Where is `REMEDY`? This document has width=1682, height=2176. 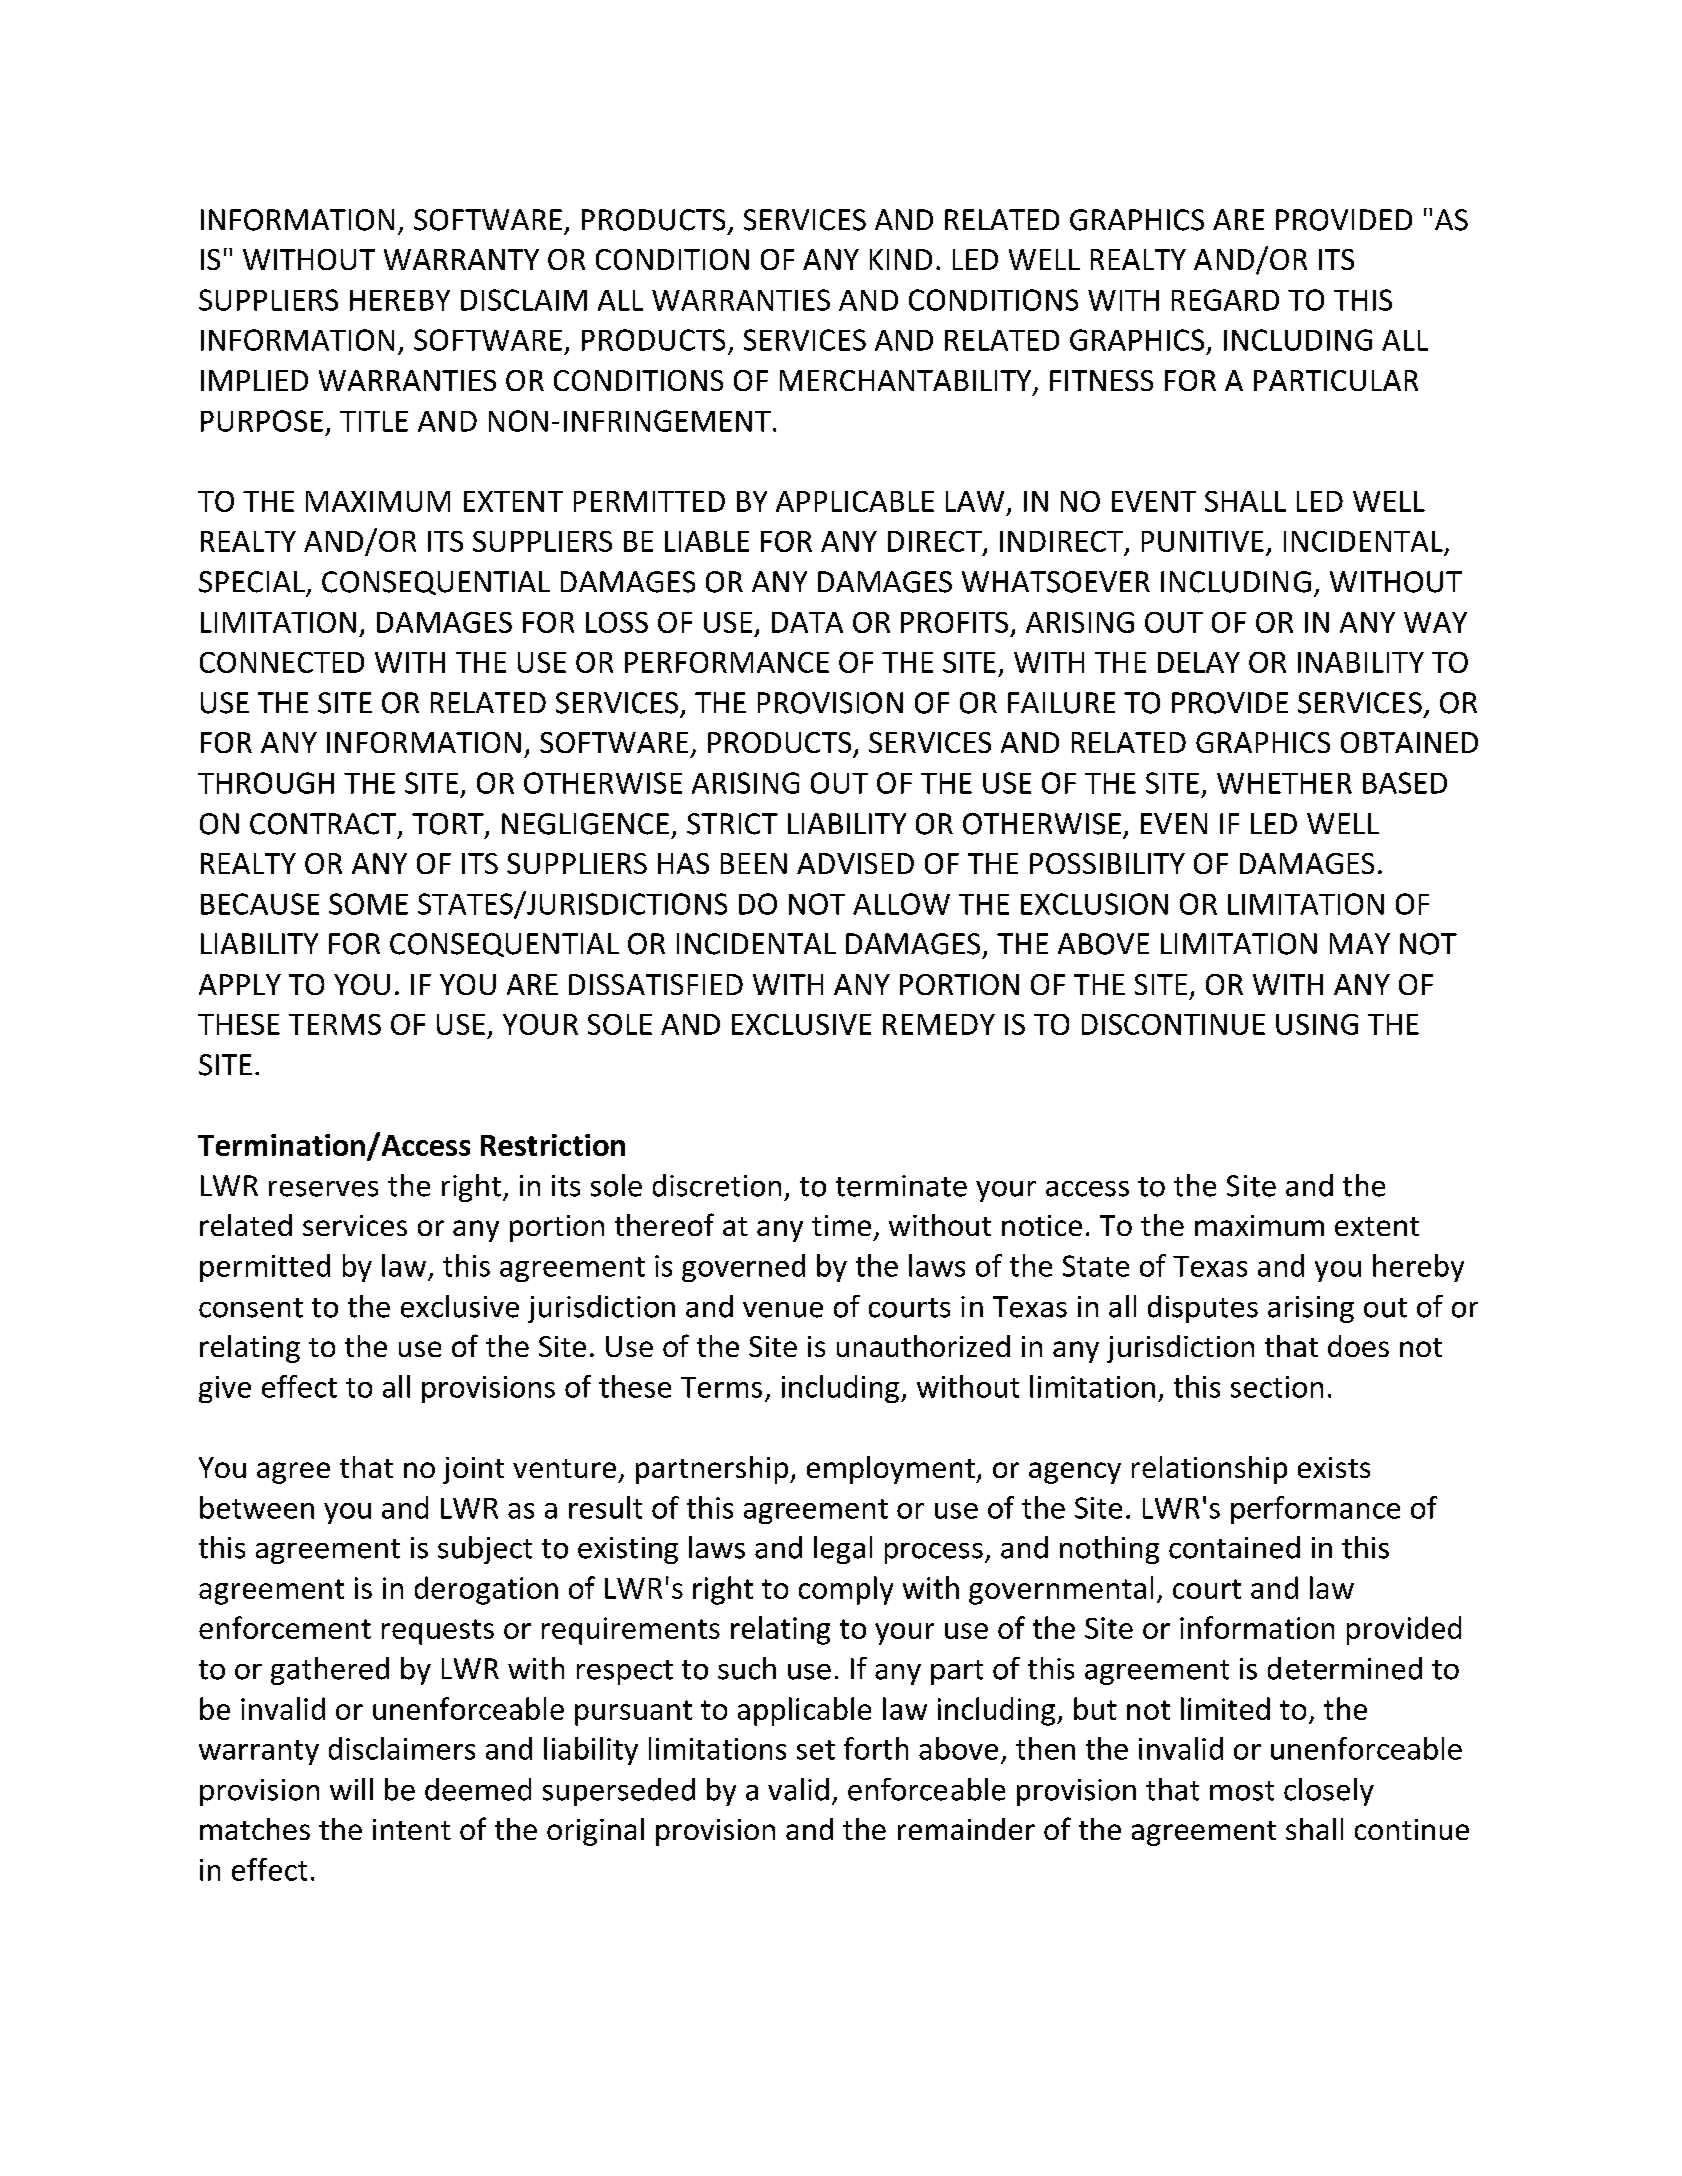 REMEDY is located at coordinates (939, 1024).
